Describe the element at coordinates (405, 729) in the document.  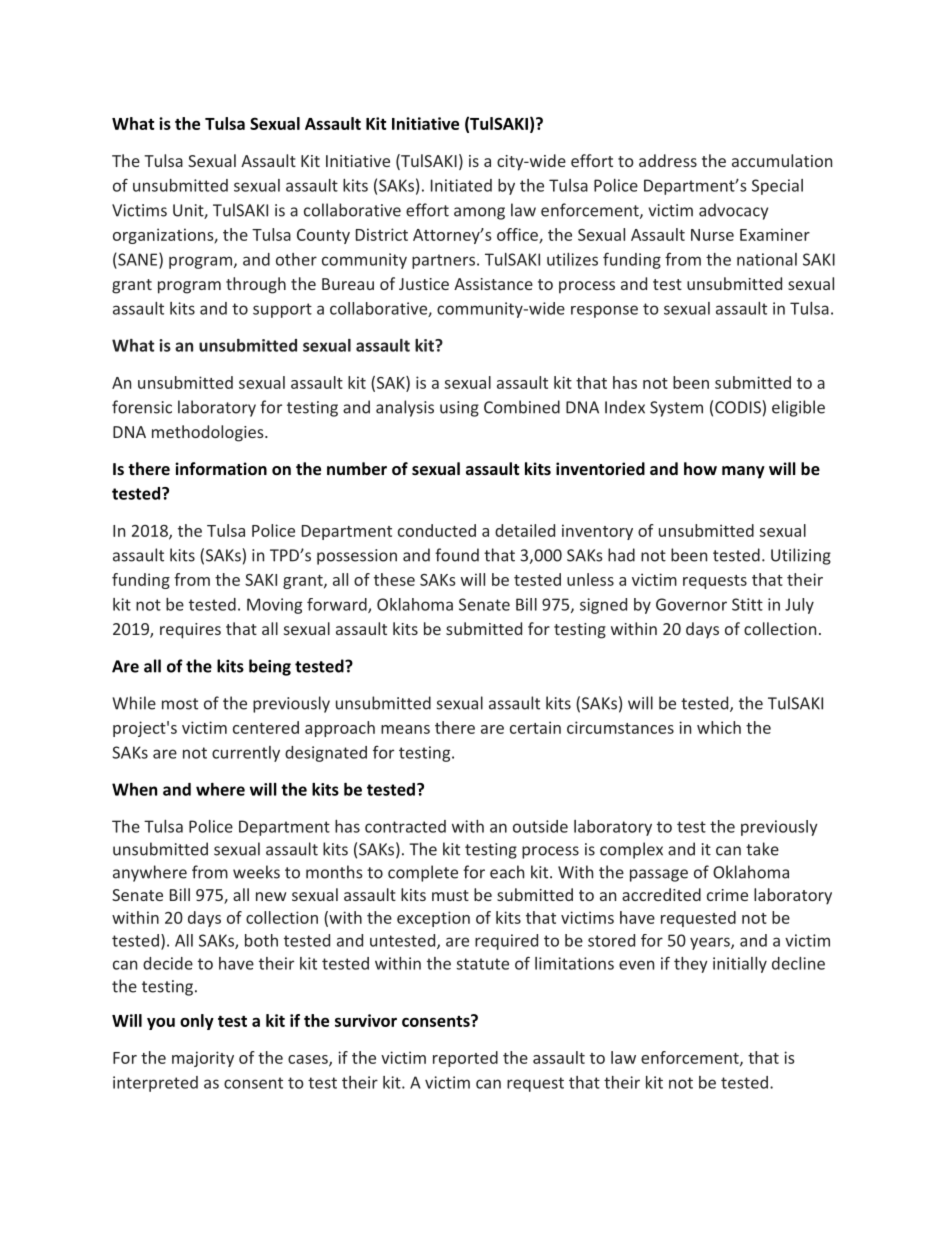
I see `means` at that location.
